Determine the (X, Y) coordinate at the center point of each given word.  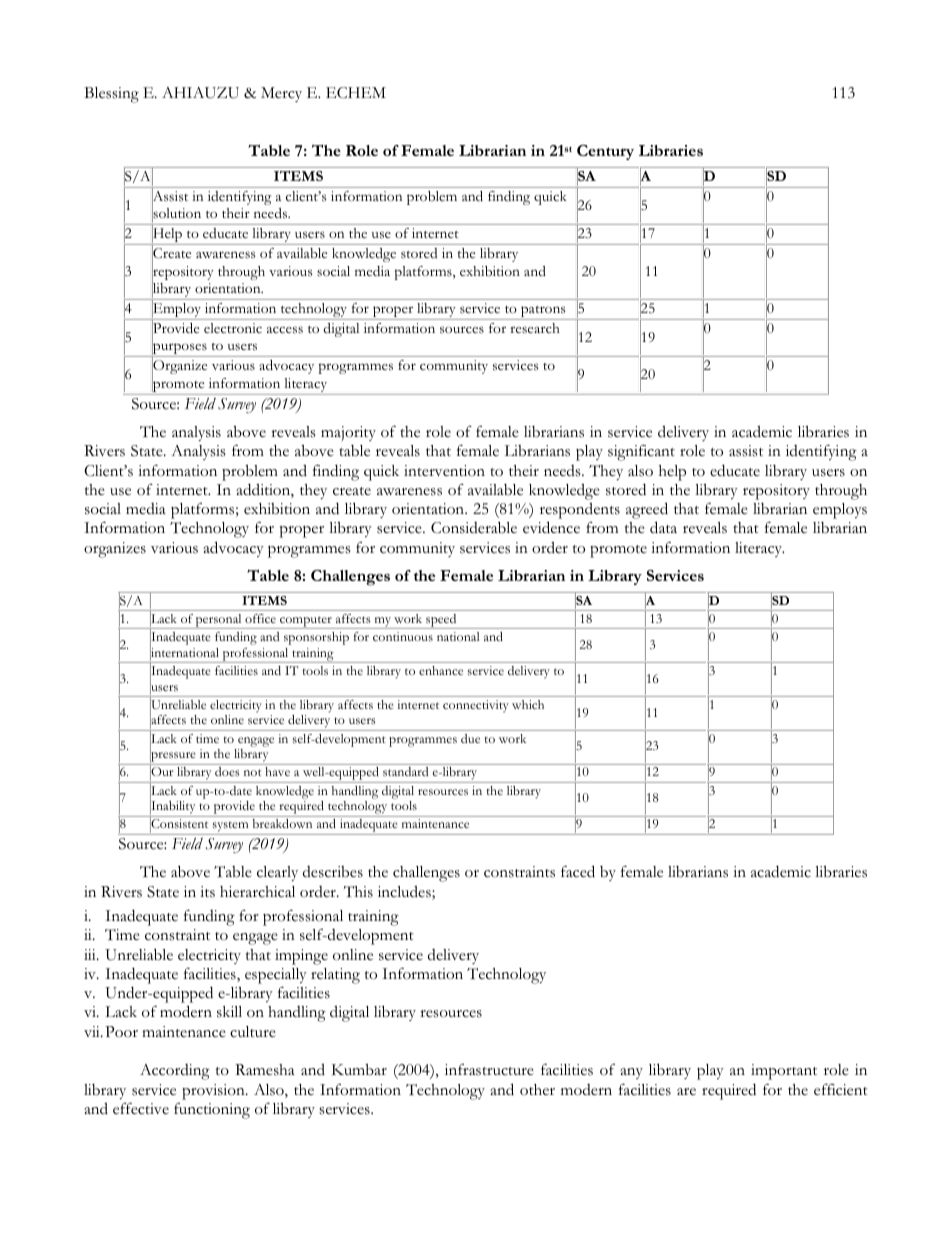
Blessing (111, 95)
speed (441, 621)
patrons (543, 313)
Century (605, 152)
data (663, 527)
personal (219, 621)
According (175, 1072)
